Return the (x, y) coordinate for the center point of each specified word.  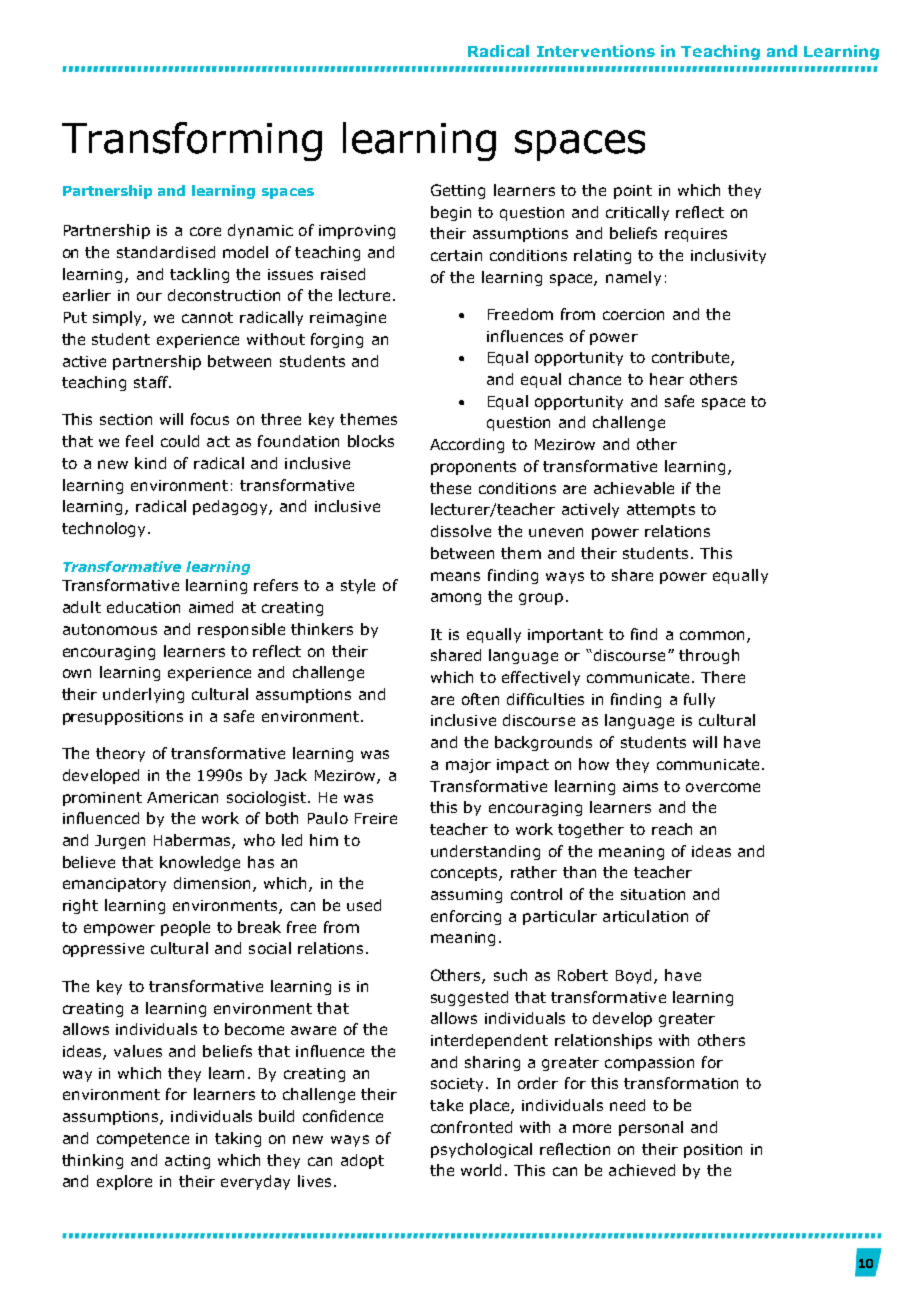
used (364, 905)
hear (667, 379)
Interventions (596, 51)
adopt (362, 1161)
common (712, 635)
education (143, 607)
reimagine (348, 319)
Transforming (192, 141)
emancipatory (114, 885)
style (358, 586)
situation (653, 894)
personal (651, 1128)
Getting (458, 191)
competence (143, 1140)
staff (152, 382)
